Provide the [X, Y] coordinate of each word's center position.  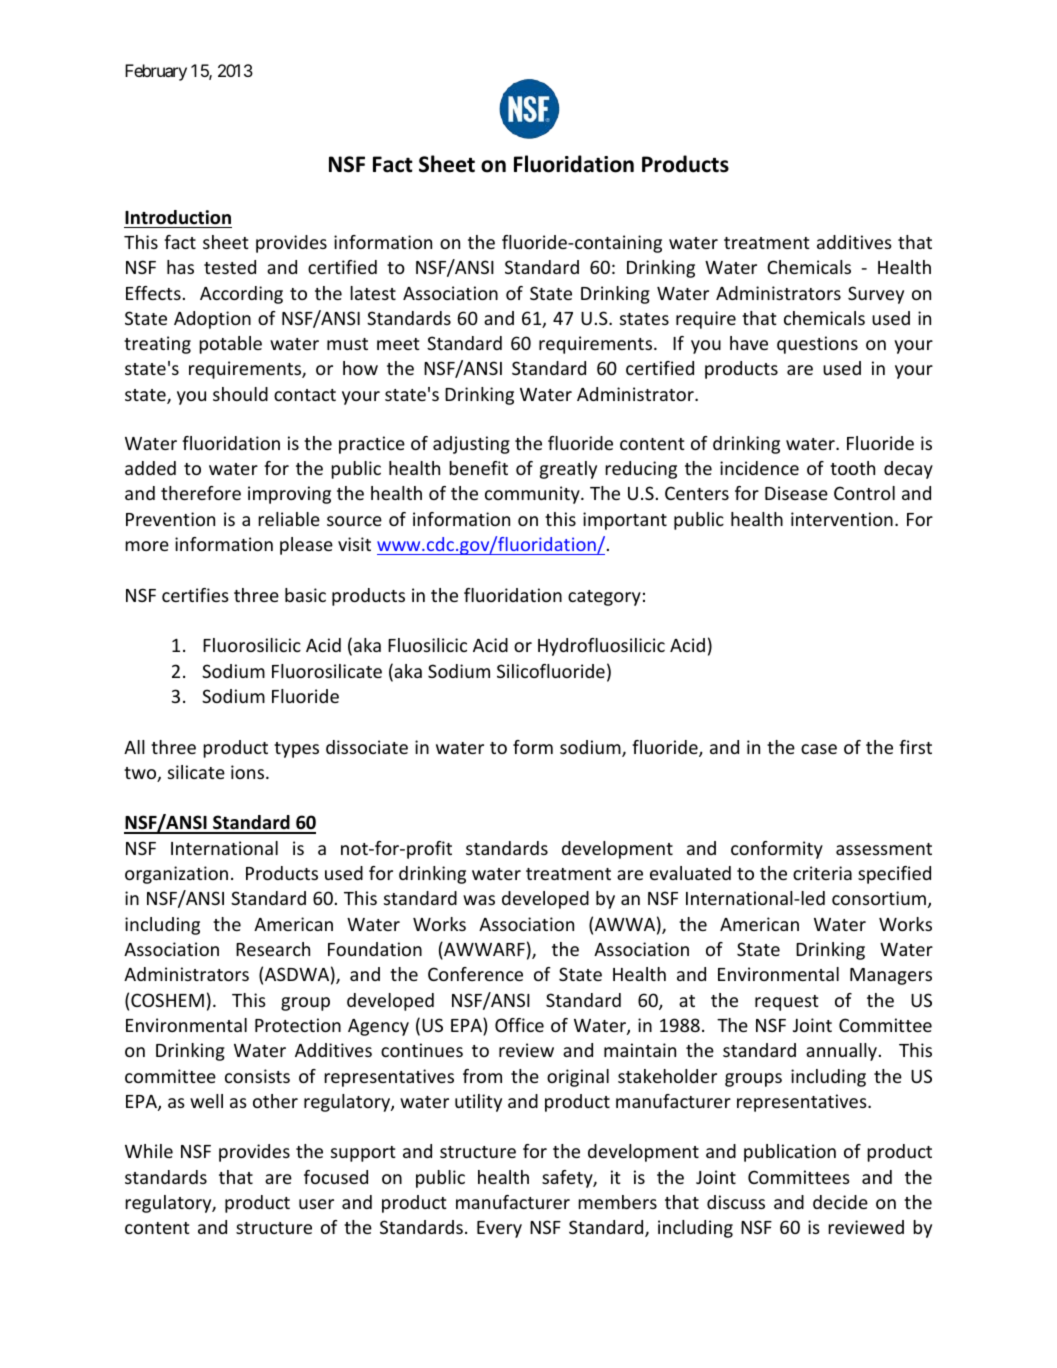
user [316, 1204]
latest [373, 293]
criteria [822, 873]
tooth [852, 468]
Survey [876, 295]
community [533, 495]
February [156, 72]
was [479, 900]
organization [176, 875]
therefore [201, 493]
